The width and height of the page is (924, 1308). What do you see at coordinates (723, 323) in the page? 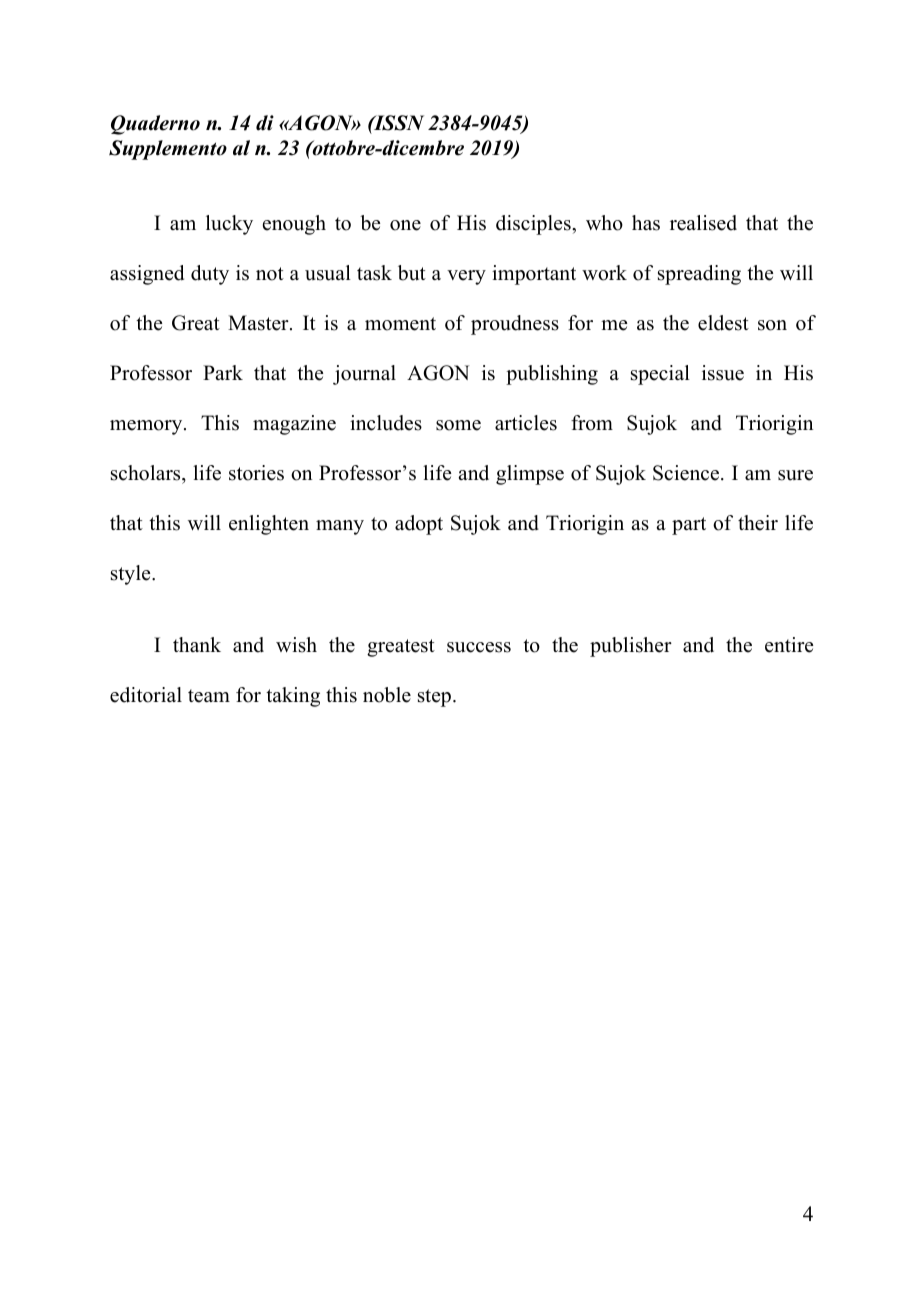
I see `eldest` at bounding box center [723, 323].
